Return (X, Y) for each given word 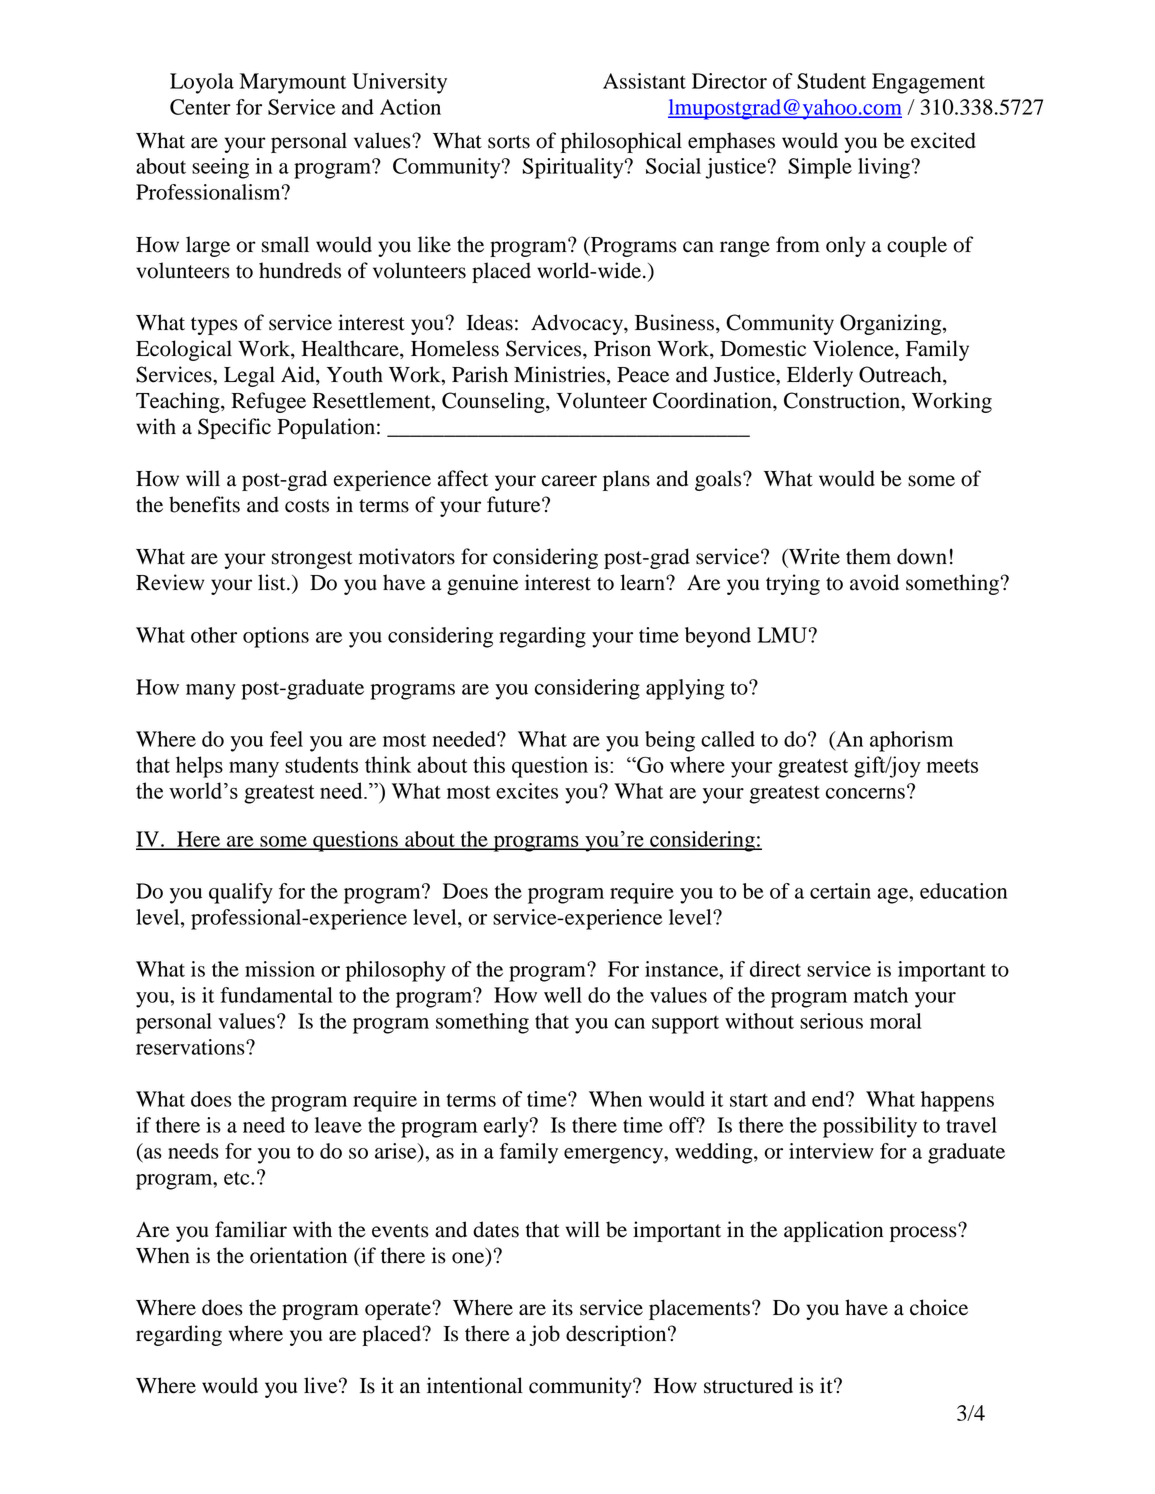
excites (527, 791)
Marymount (293, 83)
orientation (298, 1255)
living (884, 168)
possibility (870, 1127)
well (563, 995)
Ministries (559, 374)
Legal (249, 376)
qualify (241, 893)
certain (840, 891)
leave (338, 1125)
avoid (874, 582)
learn (643, 582)
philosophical (621, 142)
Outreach (901, 375)
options (276, 637)
